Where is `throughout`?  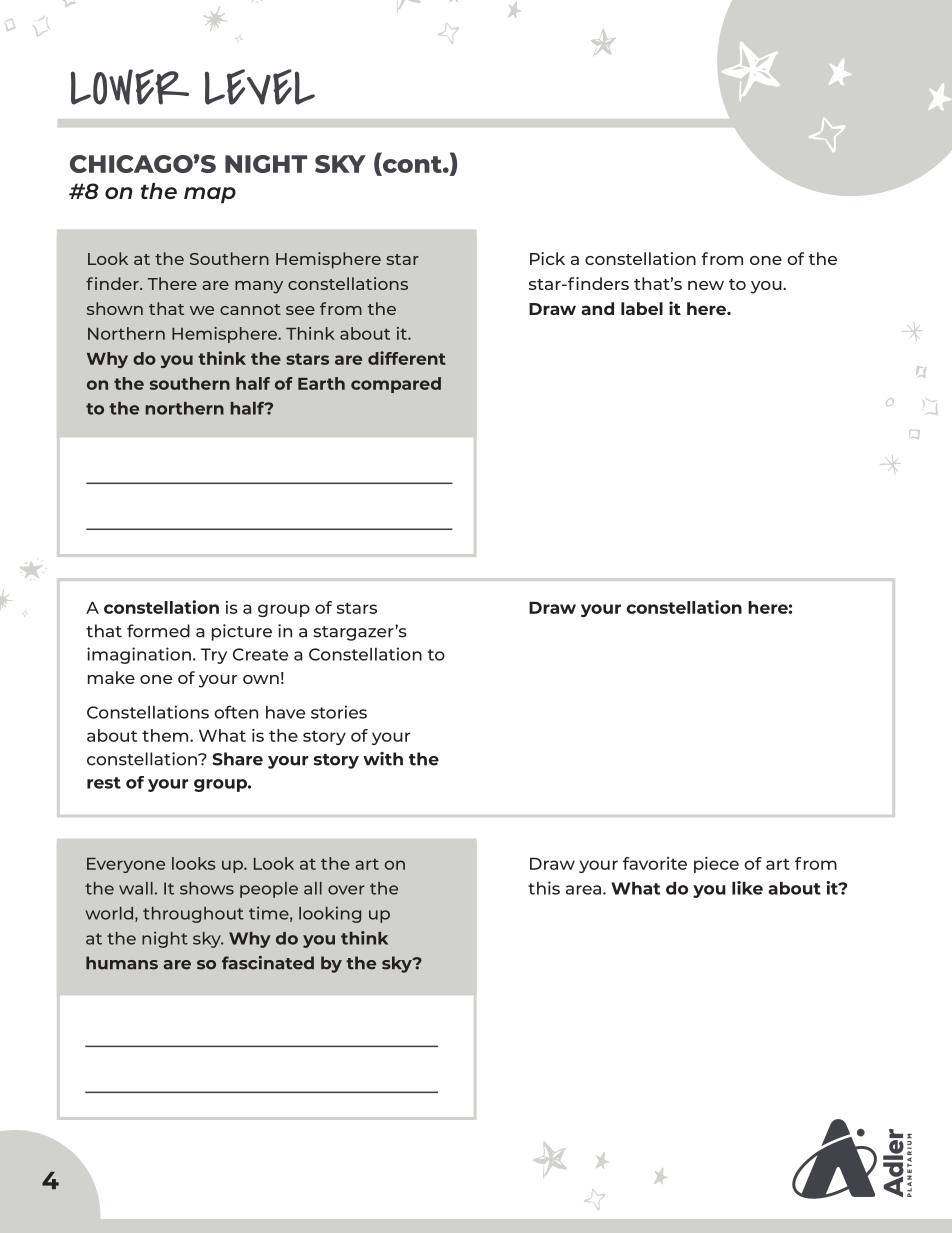
throughout is located at coordinates (193, 915).
